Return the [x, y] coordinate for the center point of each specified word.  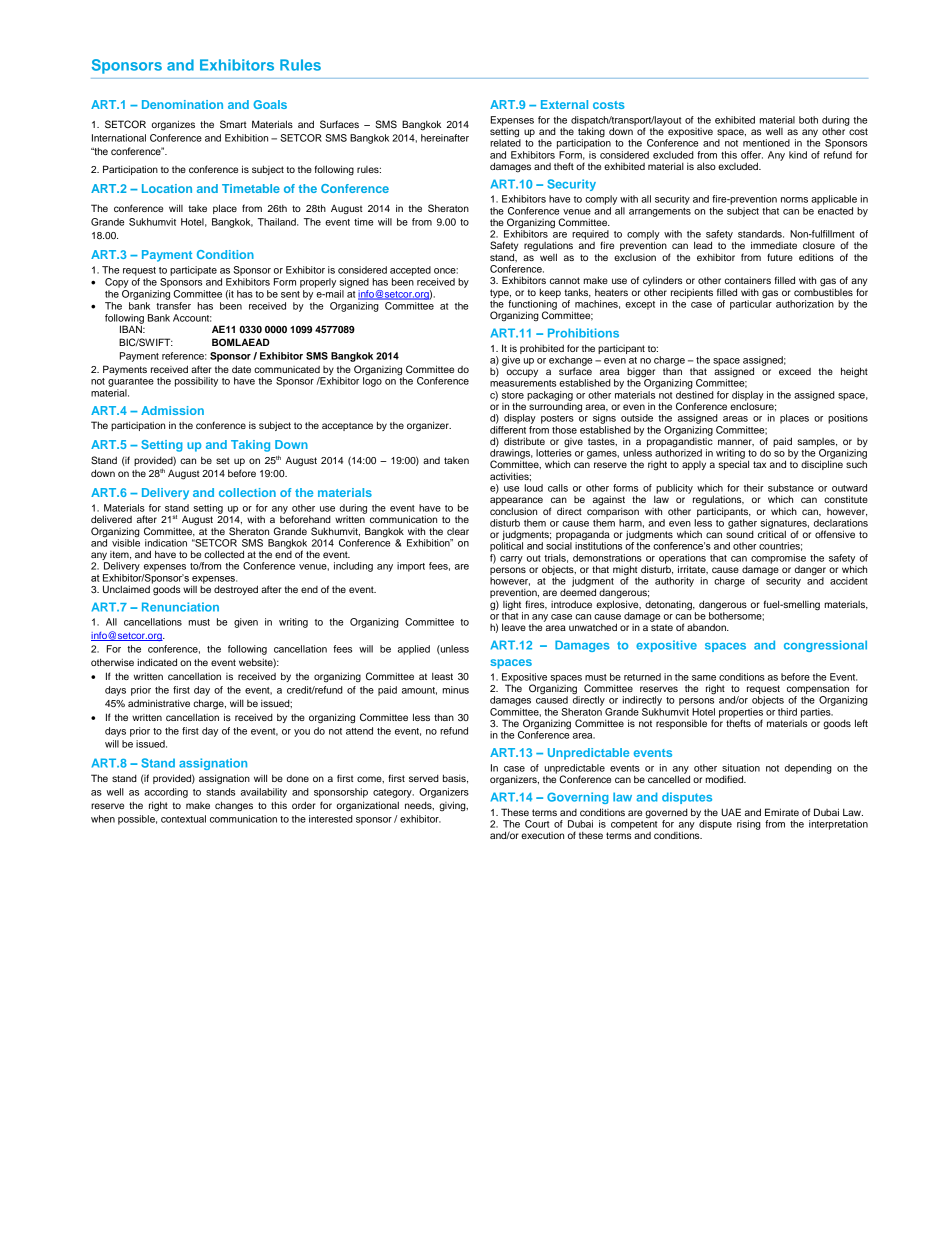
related [505, 142]
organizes [173, 125]
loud [534, 488]
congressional [825, 646]
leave [514, 627]
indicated [157, 662]
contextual [183, 819]
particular [751, 304]
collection [247, 492]
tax [759, 464]
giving [453, 806]
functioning [532, 306]
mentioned [766, 143]
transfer [173, 306]
